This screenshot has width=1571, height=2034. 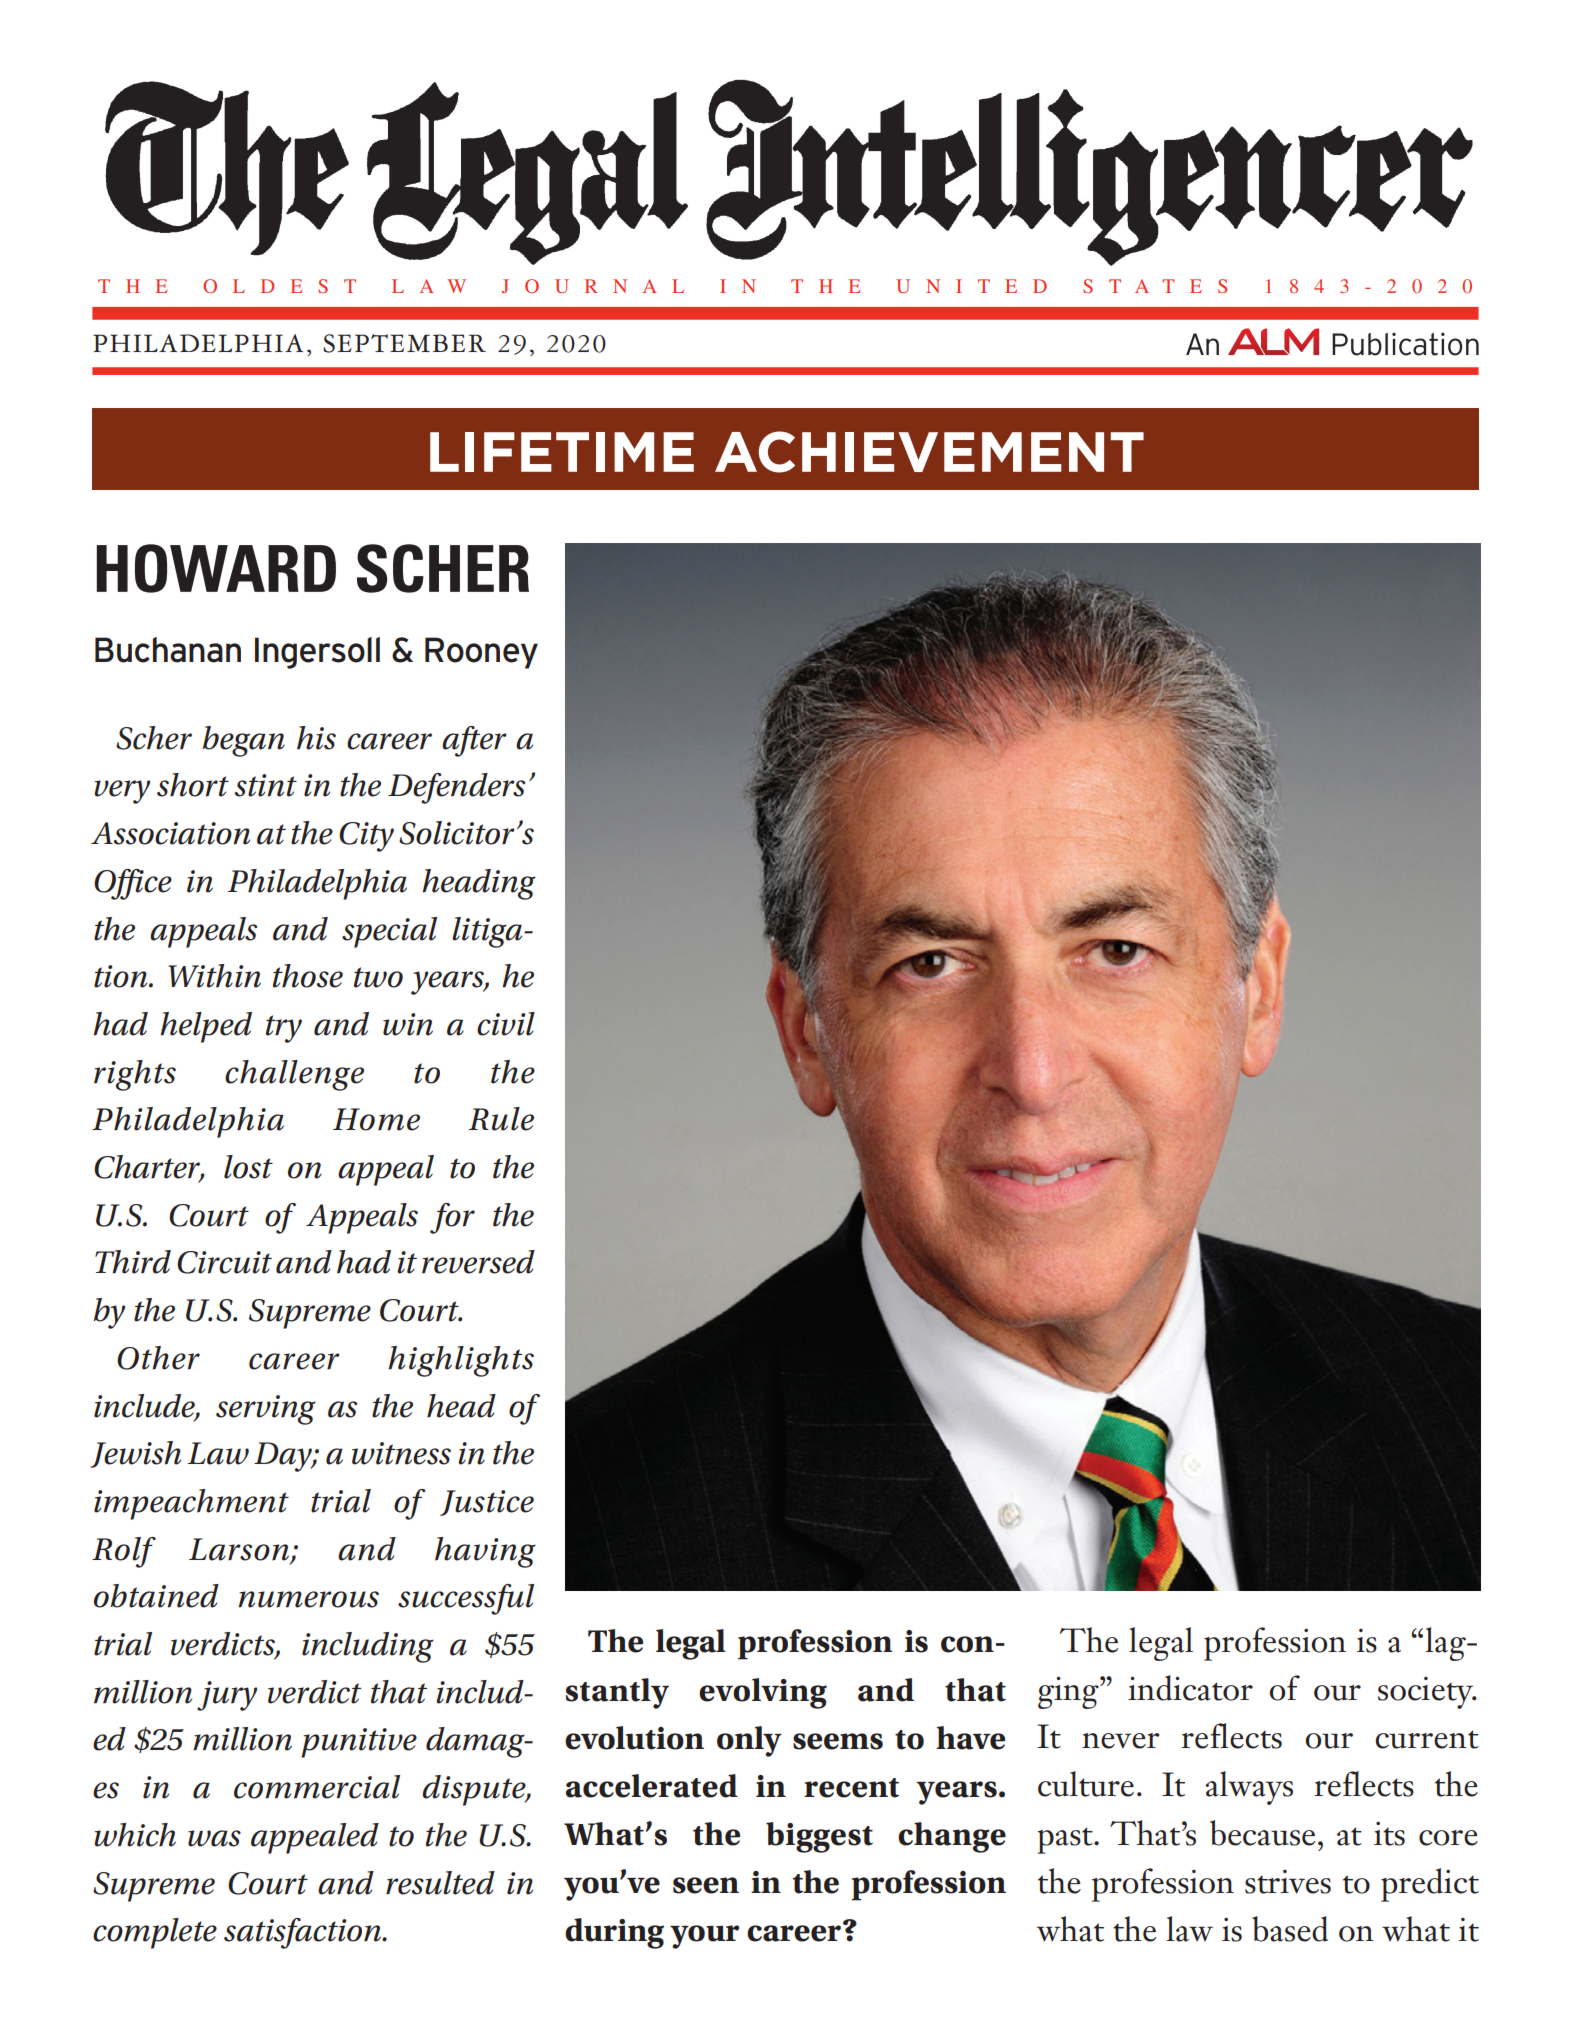 What do you see at coordinates (501, 1119) in the screenshot?
I see `Rule` at bounding box center [501, 1119].
